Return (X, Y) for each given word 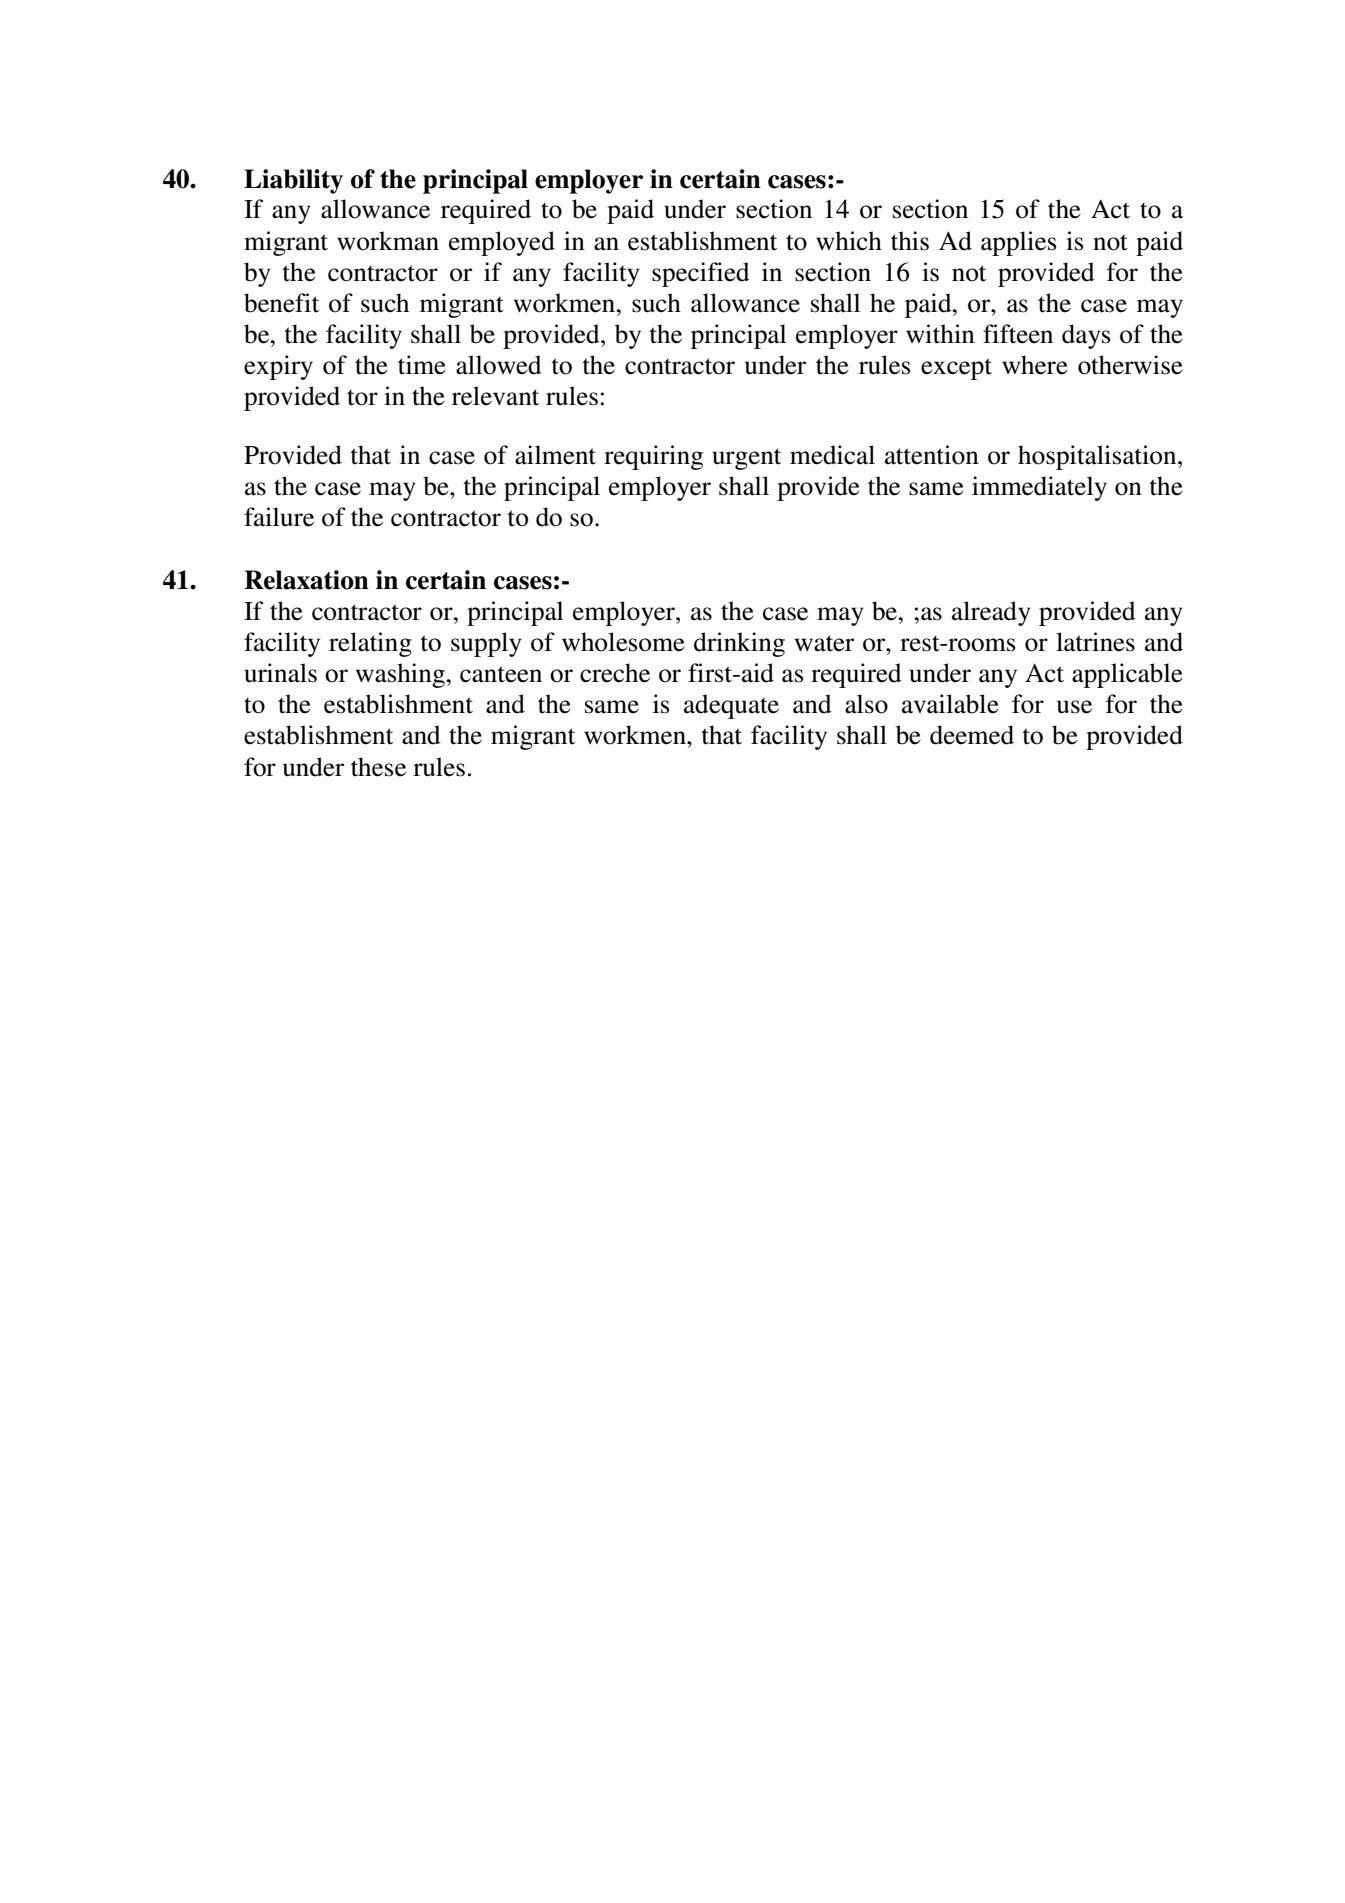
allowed (499, 365)
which (849, 241)
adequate (731, 706)
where (1035, 365)
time (422, 365)
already (991, 613)
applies (1018, 243)
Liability (293, 181)
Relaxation (306, 580)
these (378, 767)
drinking (739, 644)
